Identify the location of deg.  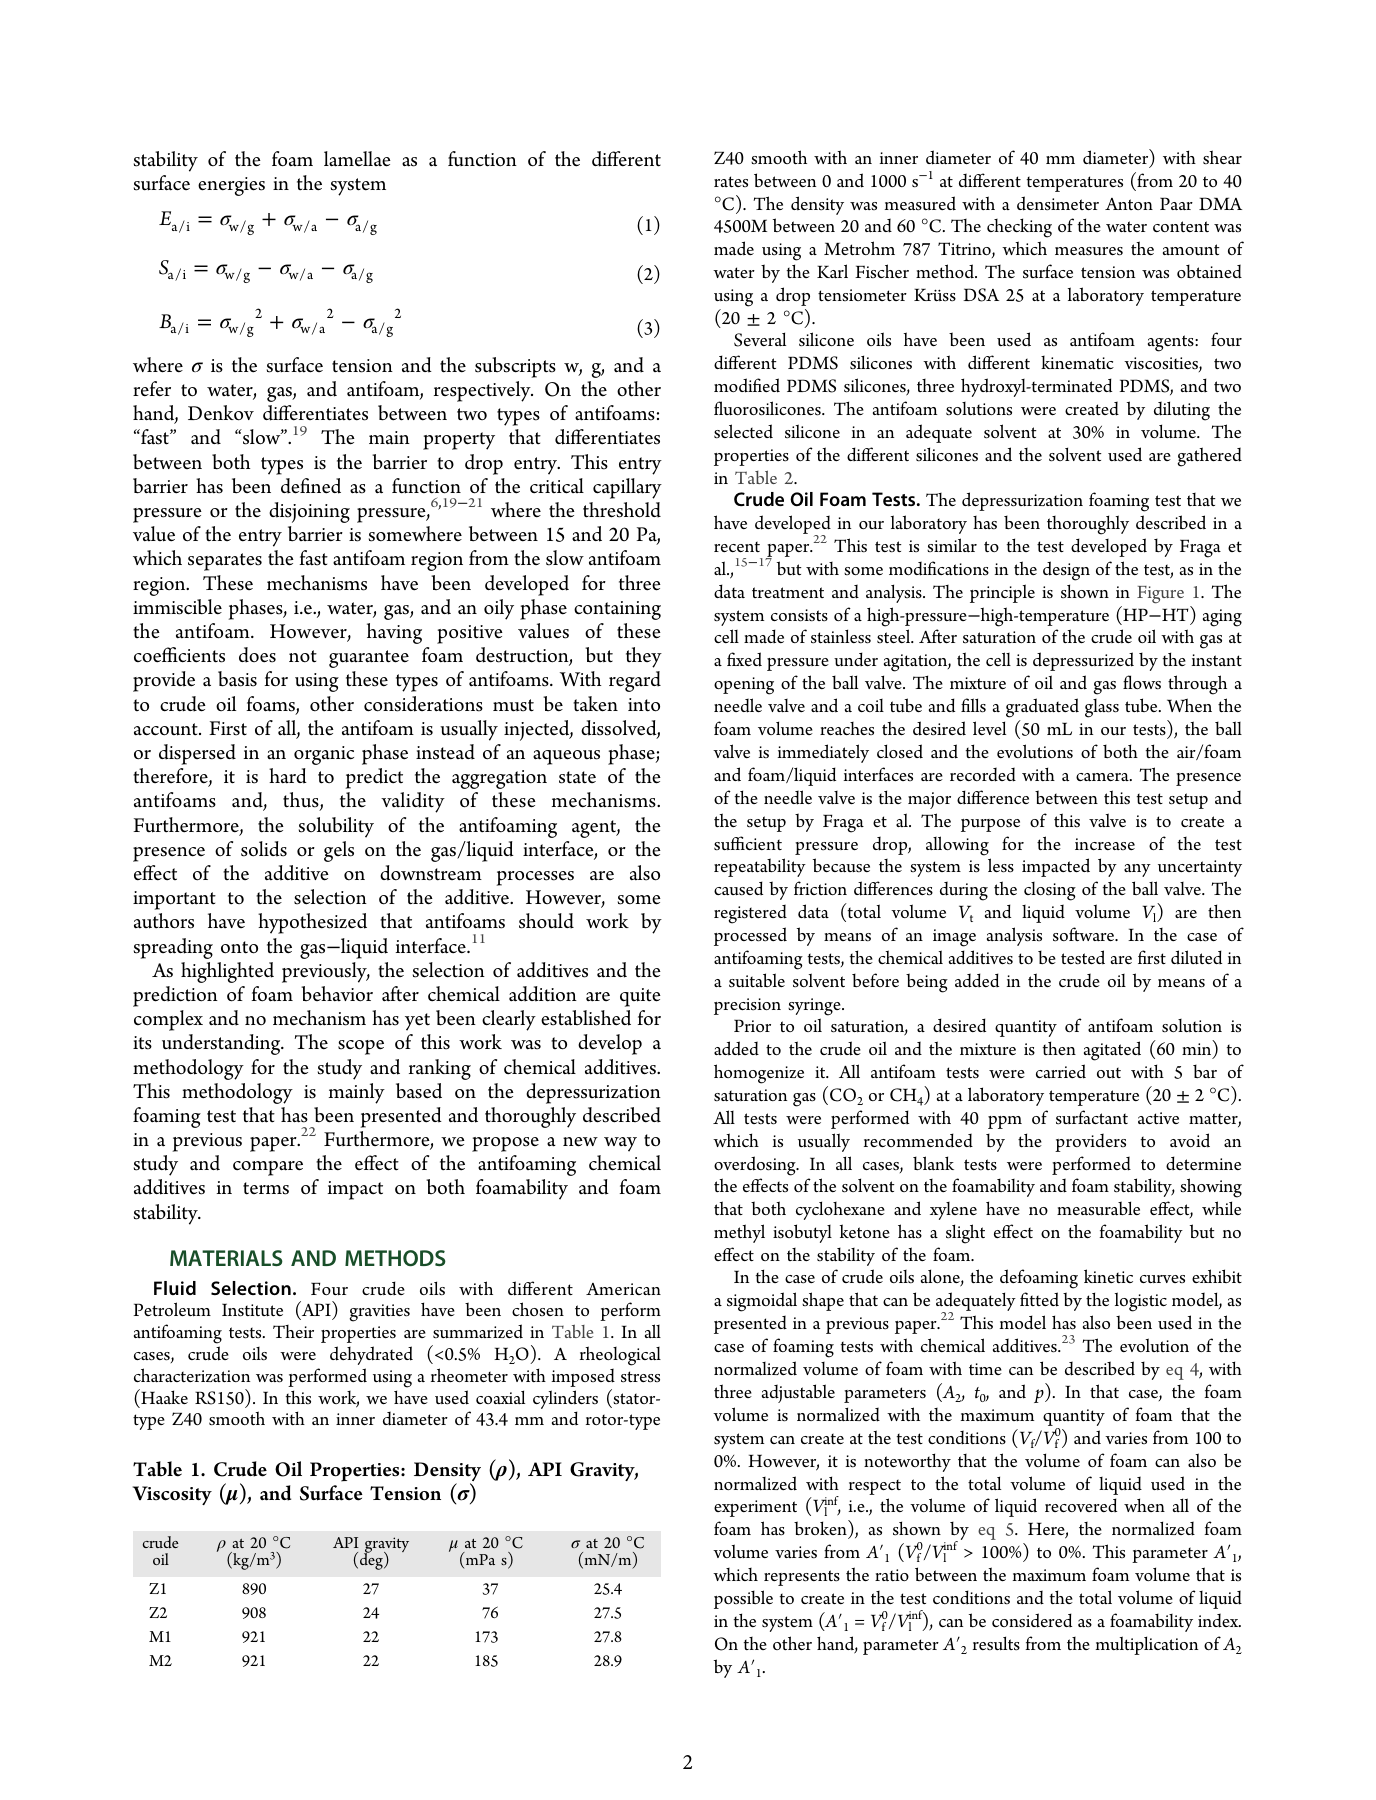
(372, 1561).
